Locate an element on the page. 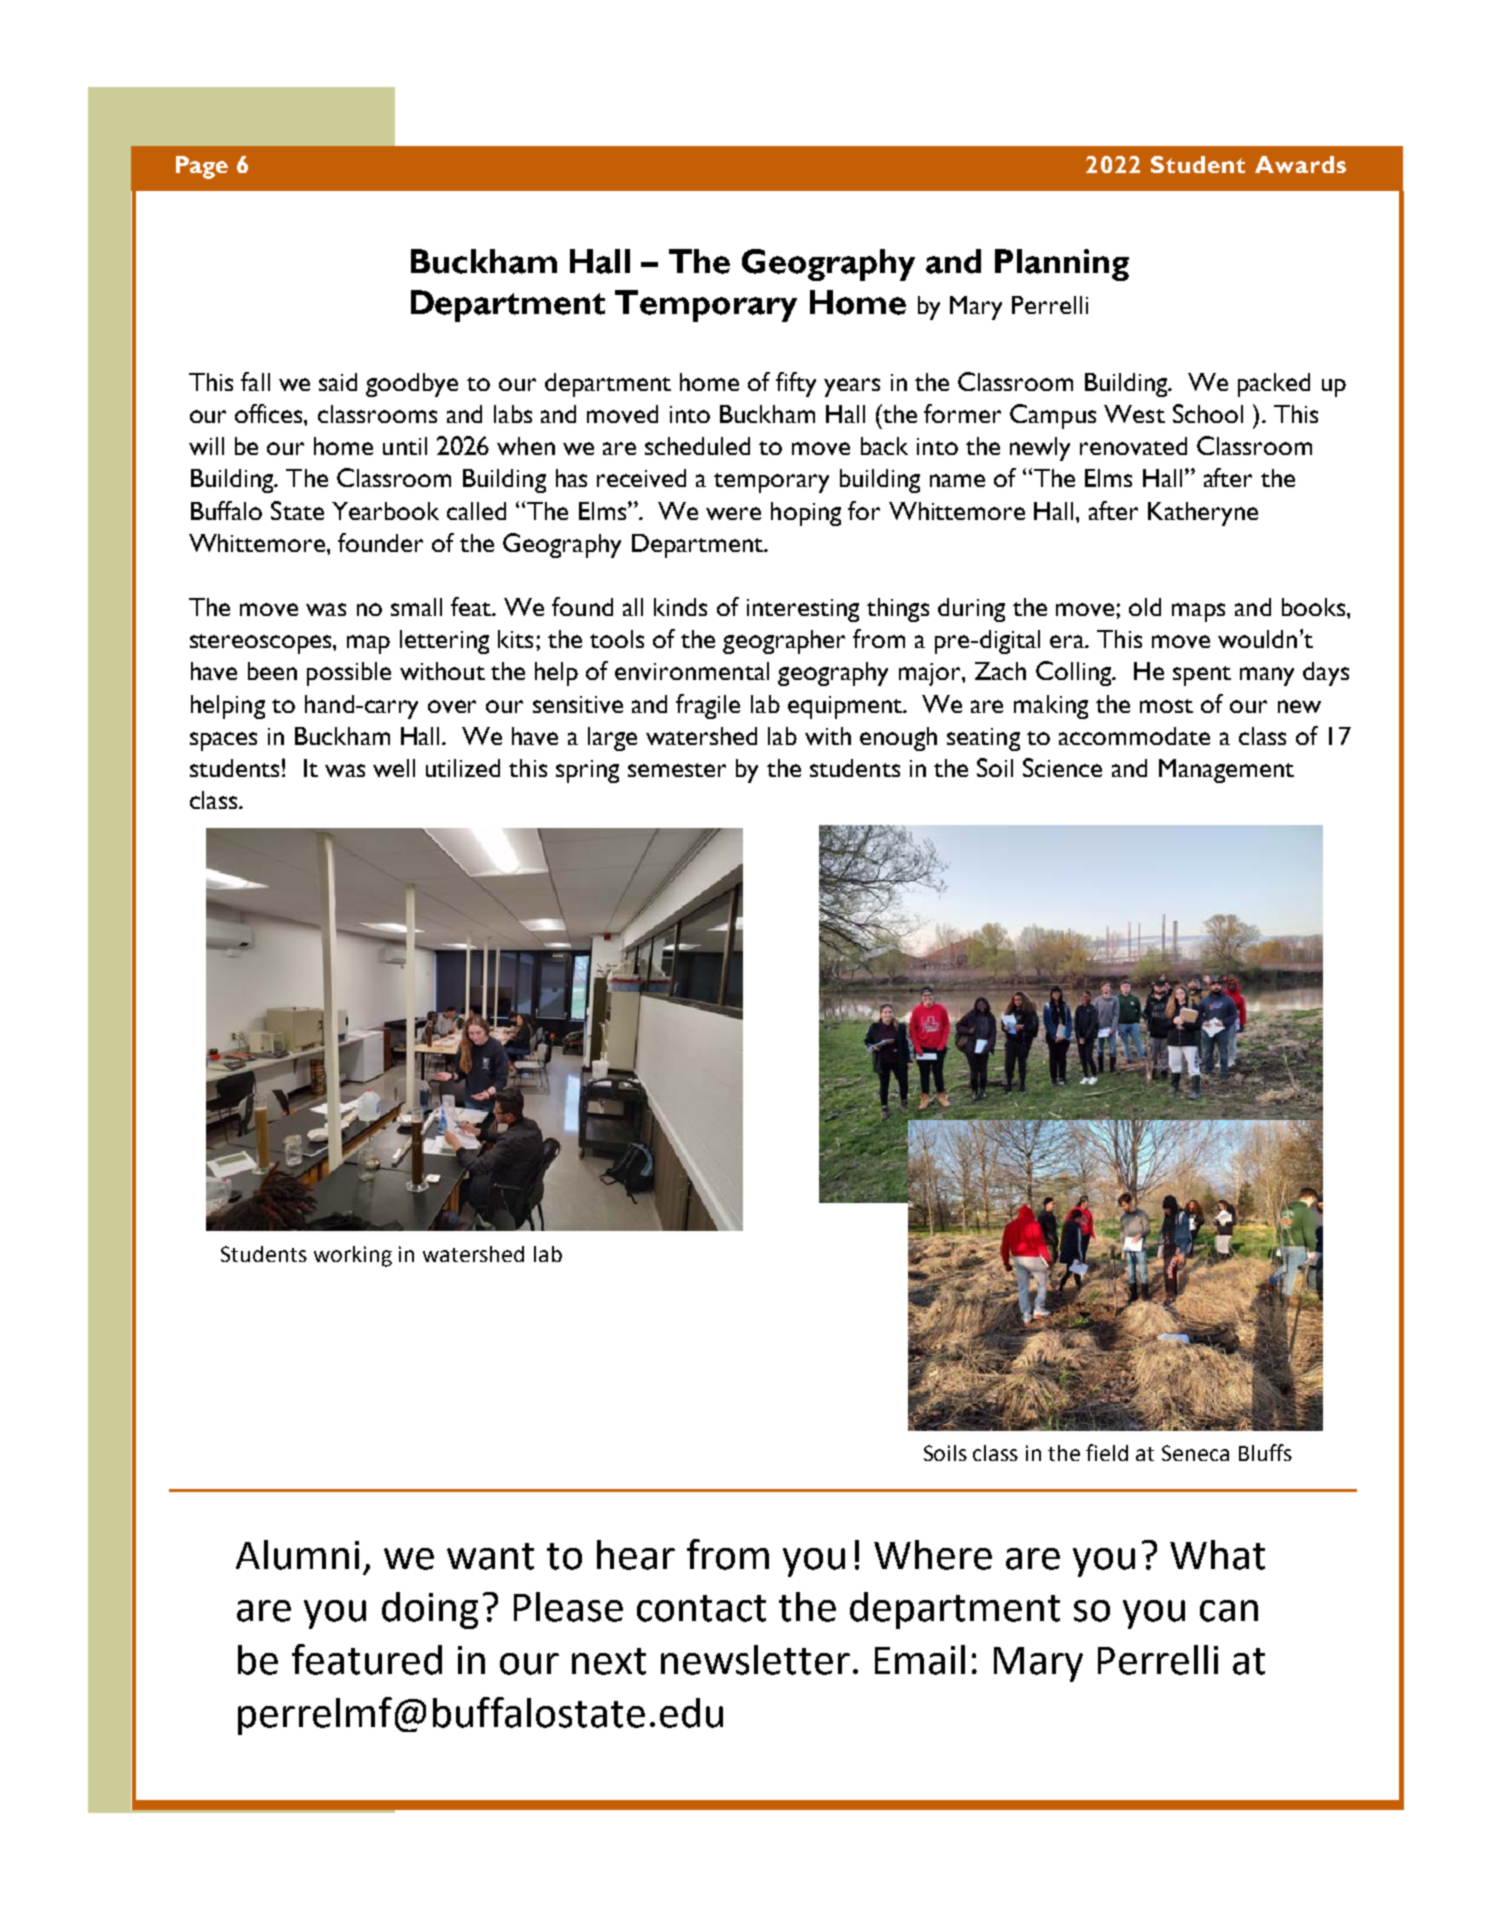 The height and width of the document is (1929, 1491). geographer is located at coordinates (784, 642).
